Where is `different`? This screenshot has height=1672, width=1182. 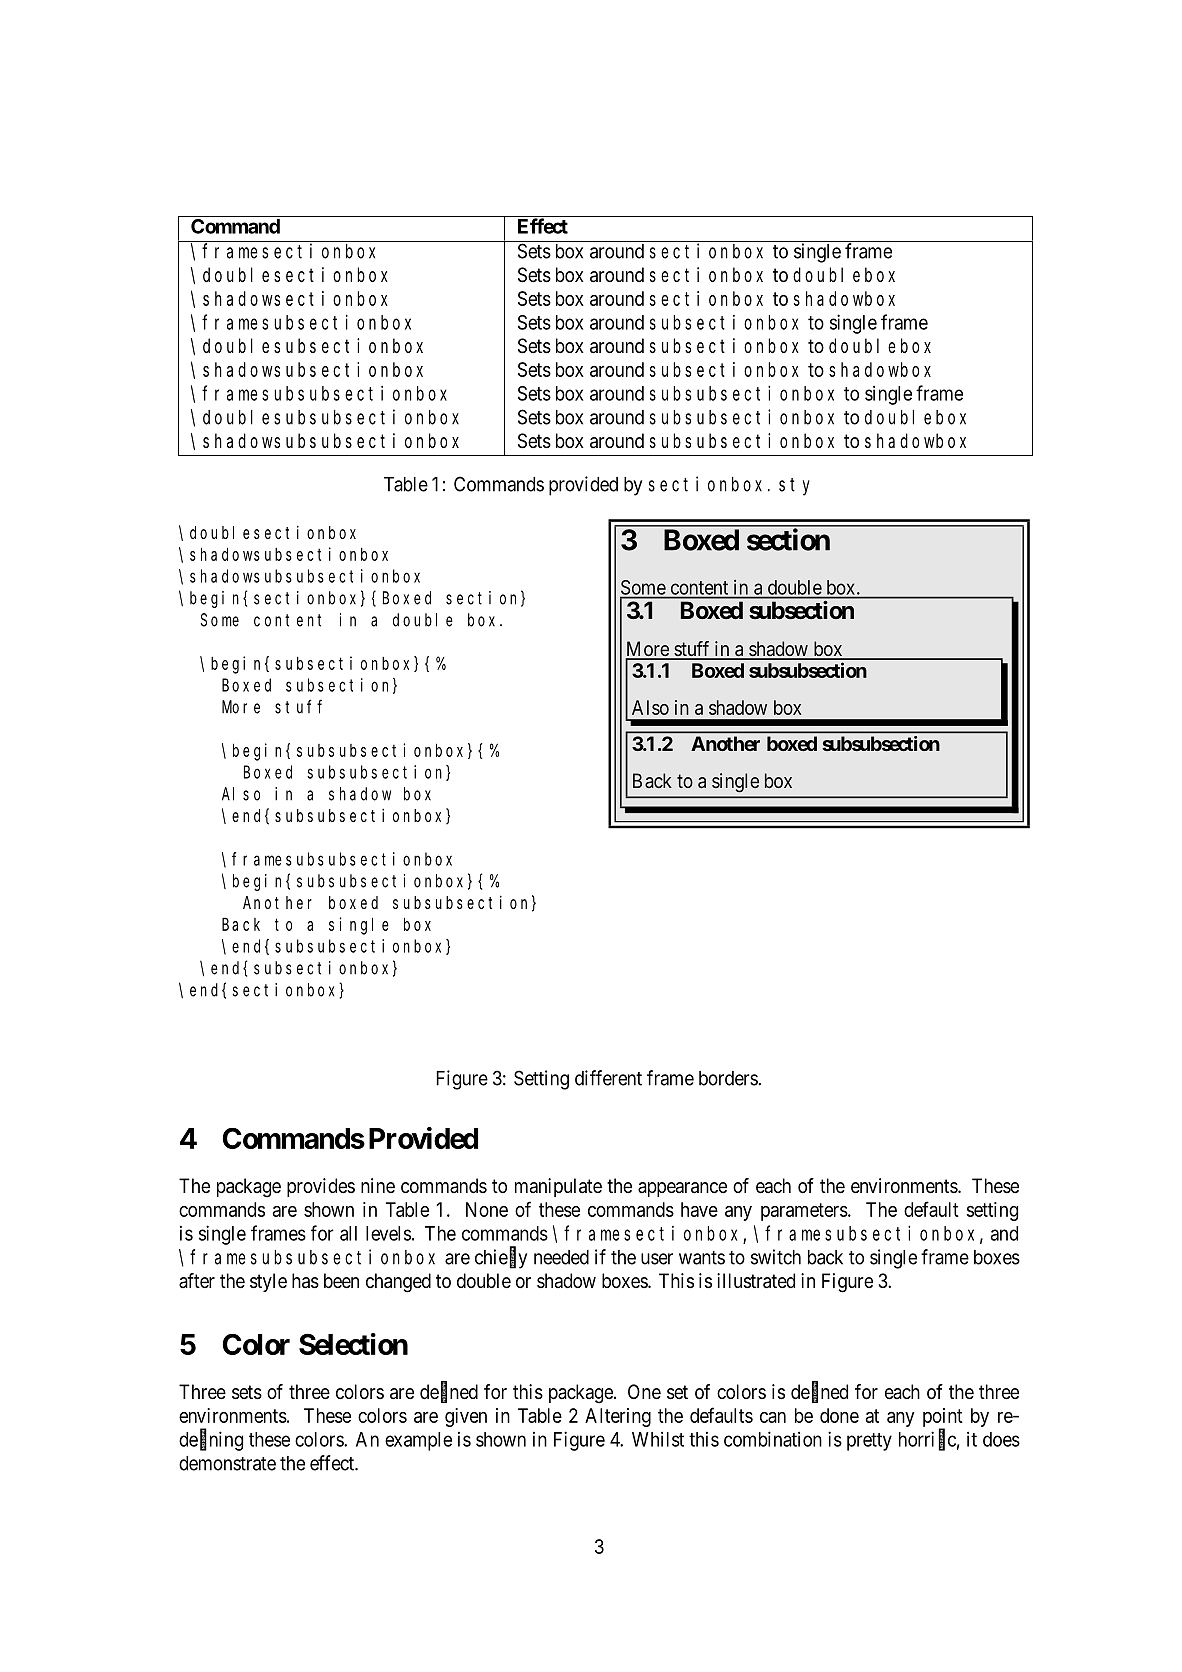
different is located at coordinates (608, 1078).
